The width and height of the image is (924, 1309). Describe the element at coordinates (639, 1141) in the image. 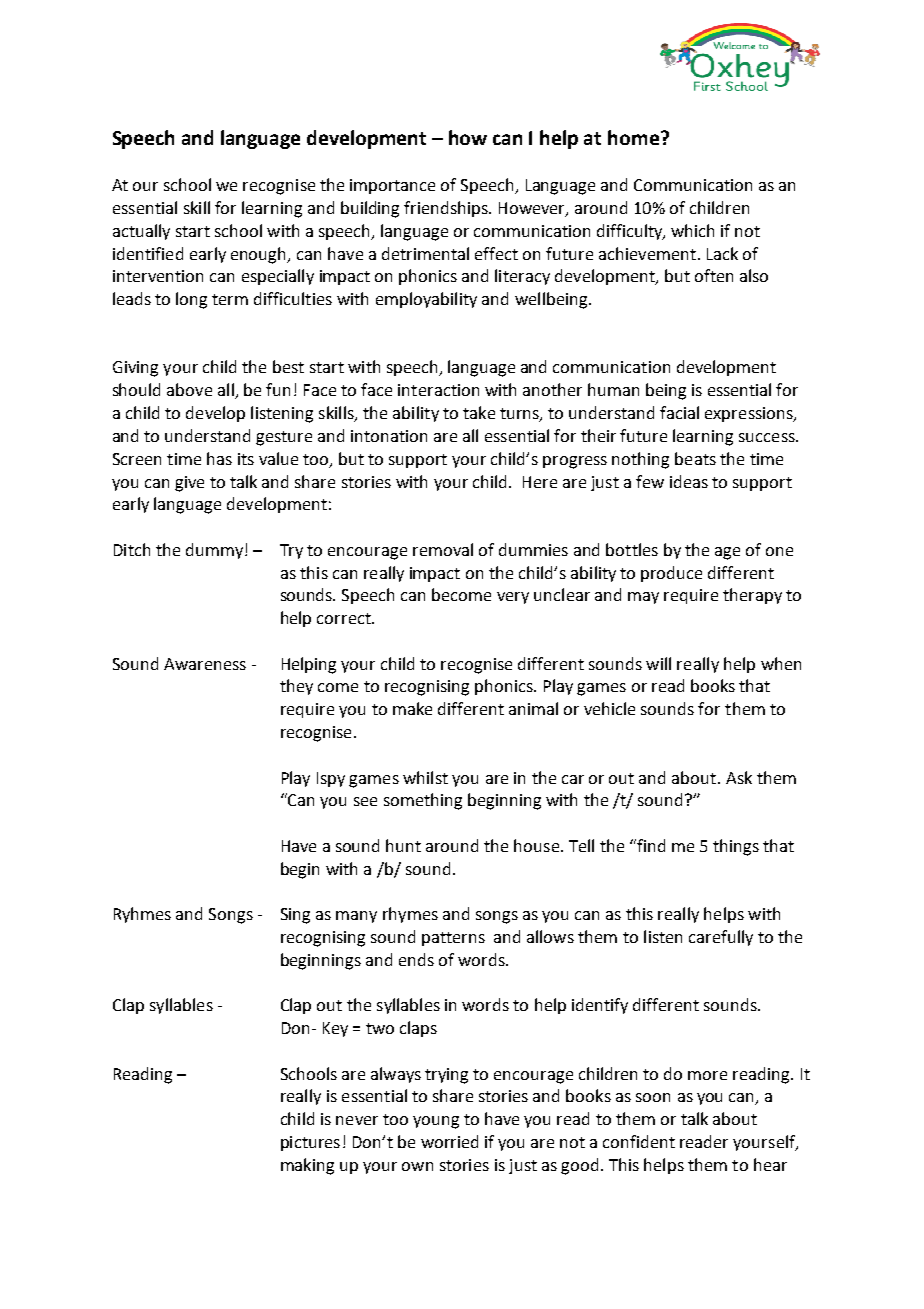

I see `confident` at that location.
